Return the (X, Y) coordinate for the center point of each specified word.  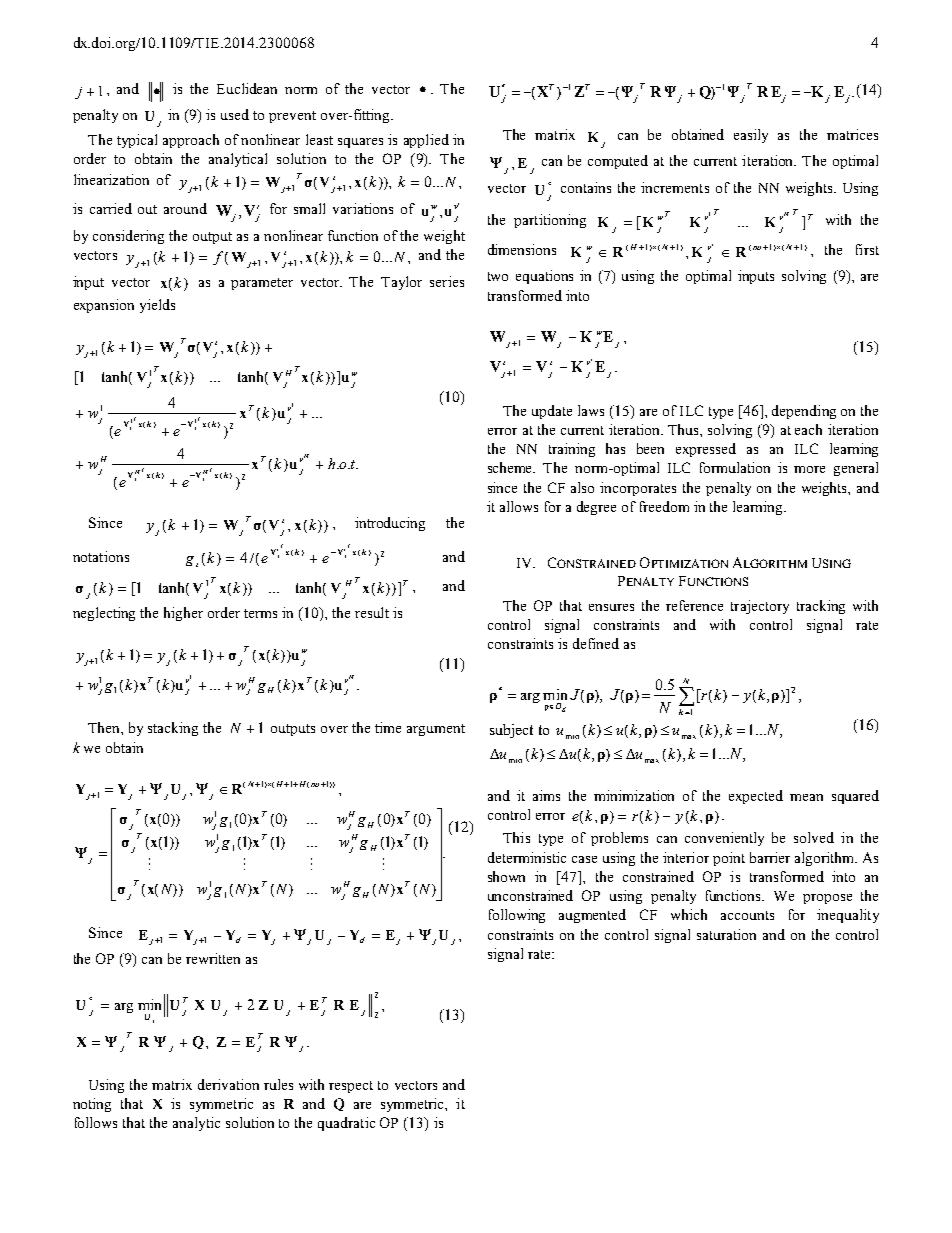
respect (351, 1087)
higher (183, 614)
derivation (228, 1084)
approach (191, 141)
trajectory (760, 607)
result (372, 612)
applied (426, 141)
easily (751, 136)
